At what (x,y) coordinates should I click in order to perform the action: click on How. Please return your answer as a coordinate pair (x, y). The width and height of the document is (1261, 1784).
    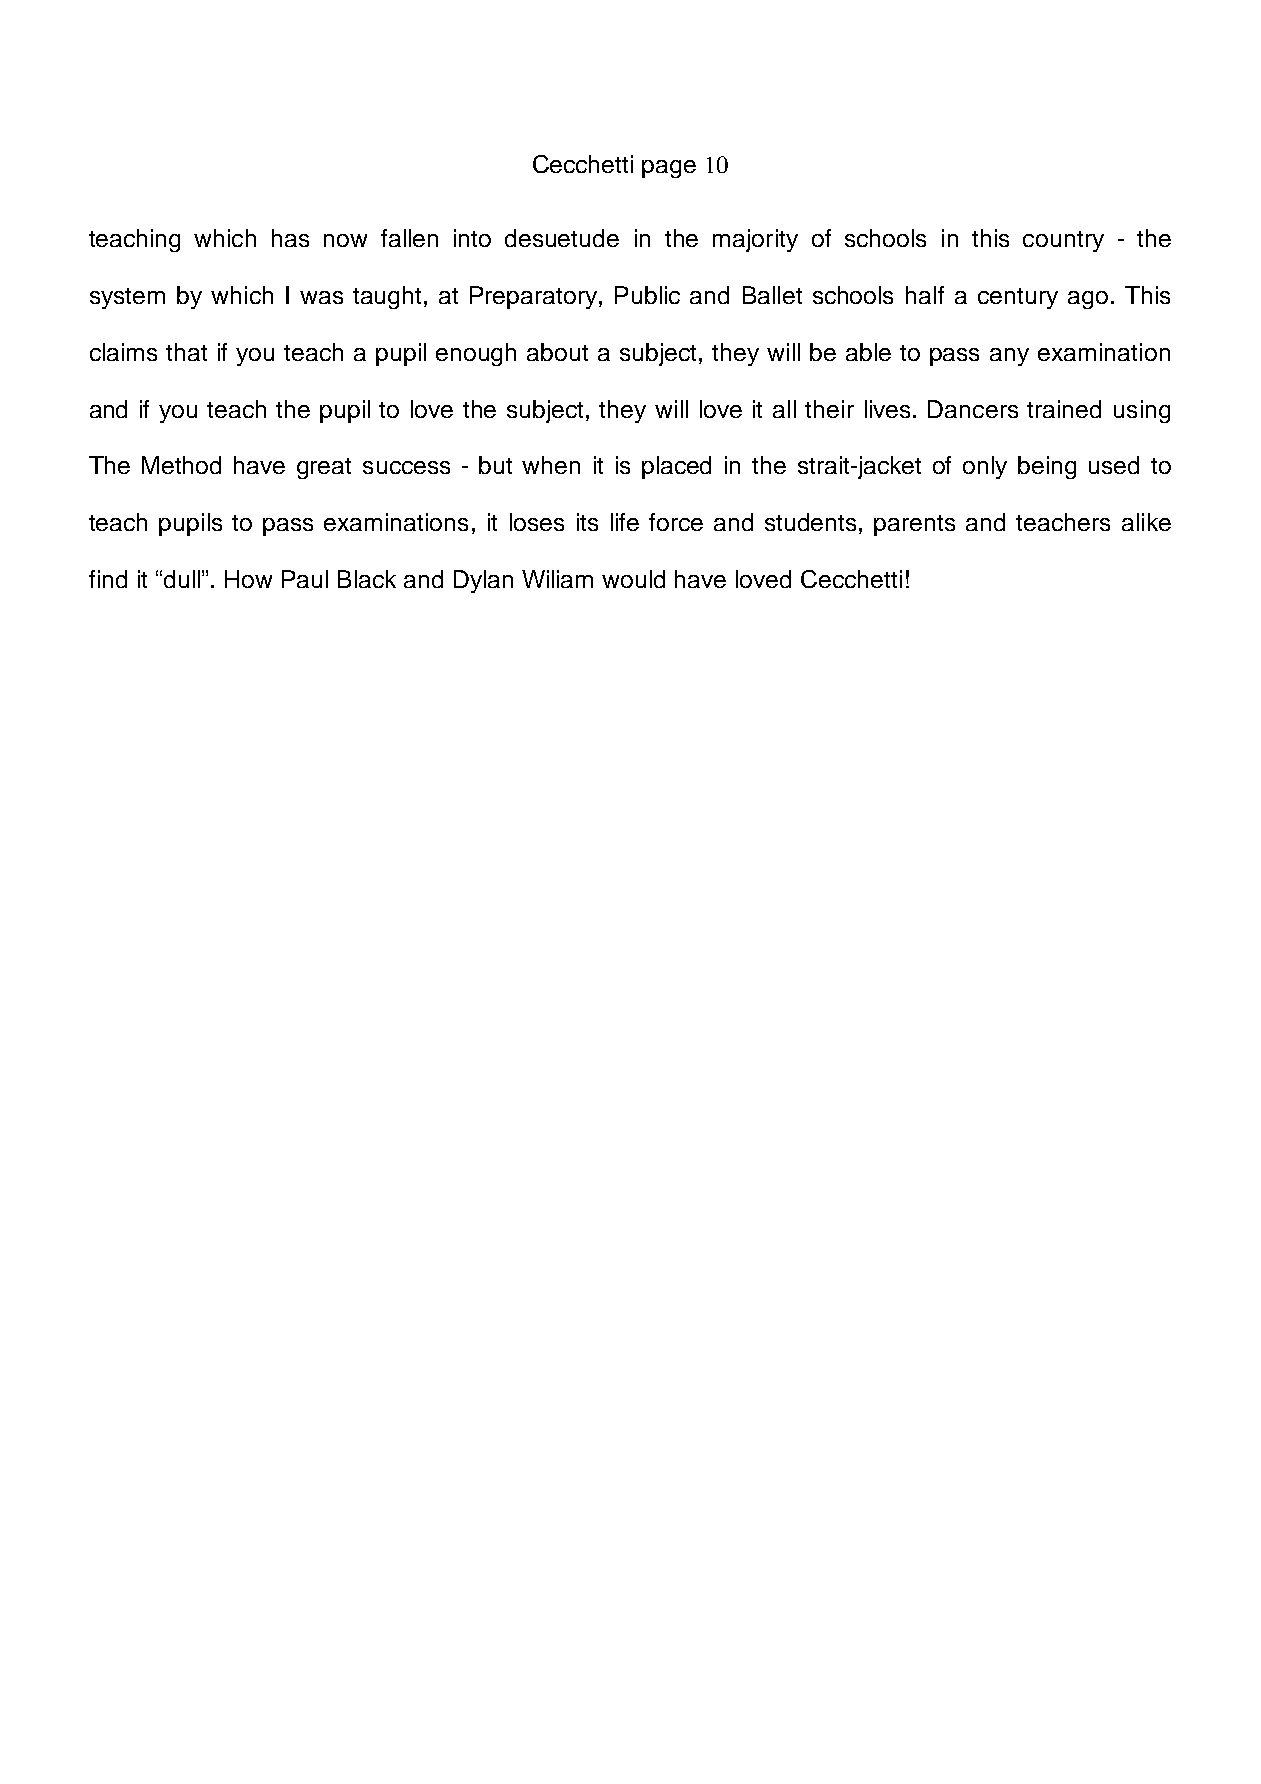
    Looking at the image, I should click on (248, 579).
